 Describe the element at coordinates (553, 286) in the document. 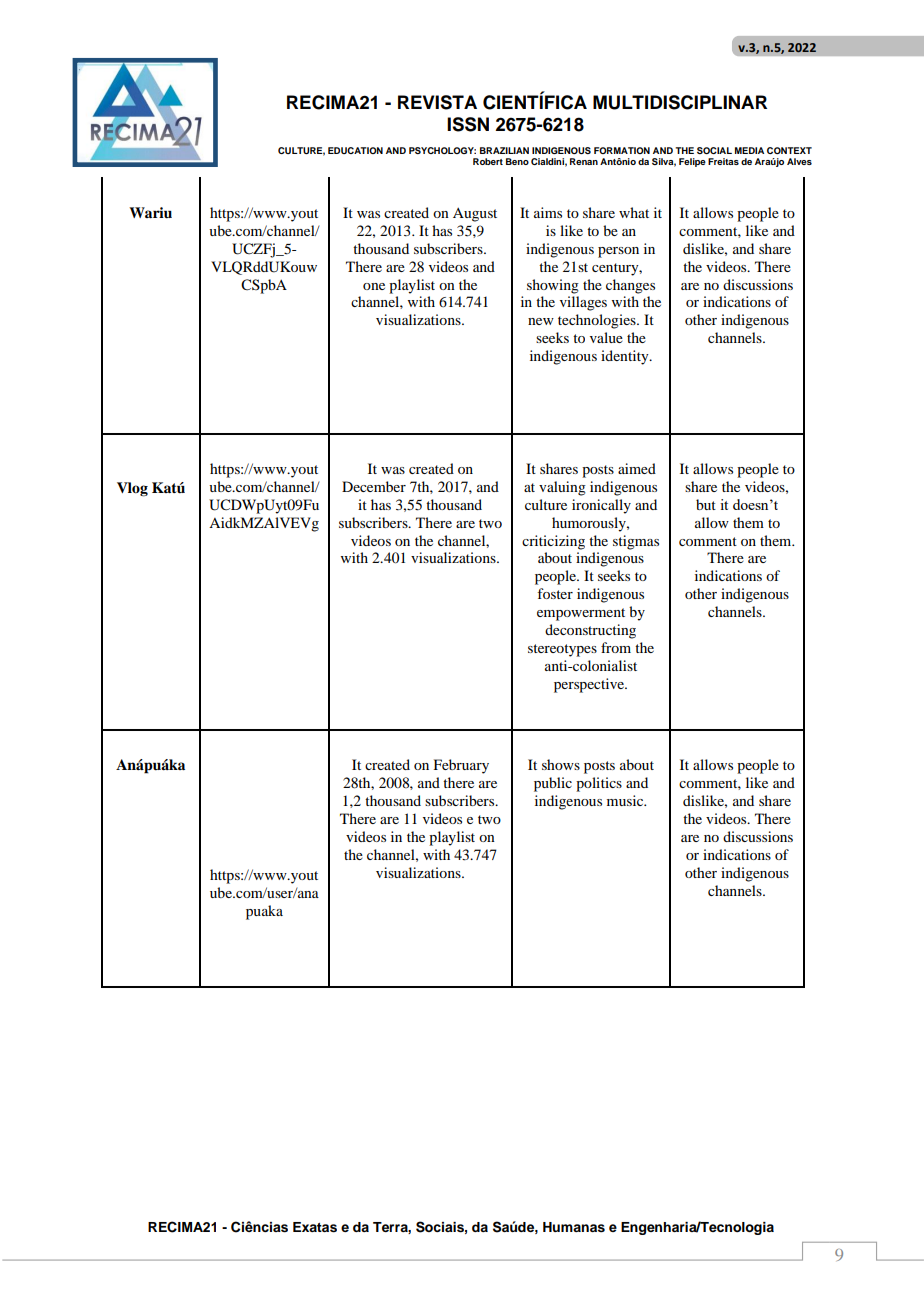

I see `showing` at that location.
